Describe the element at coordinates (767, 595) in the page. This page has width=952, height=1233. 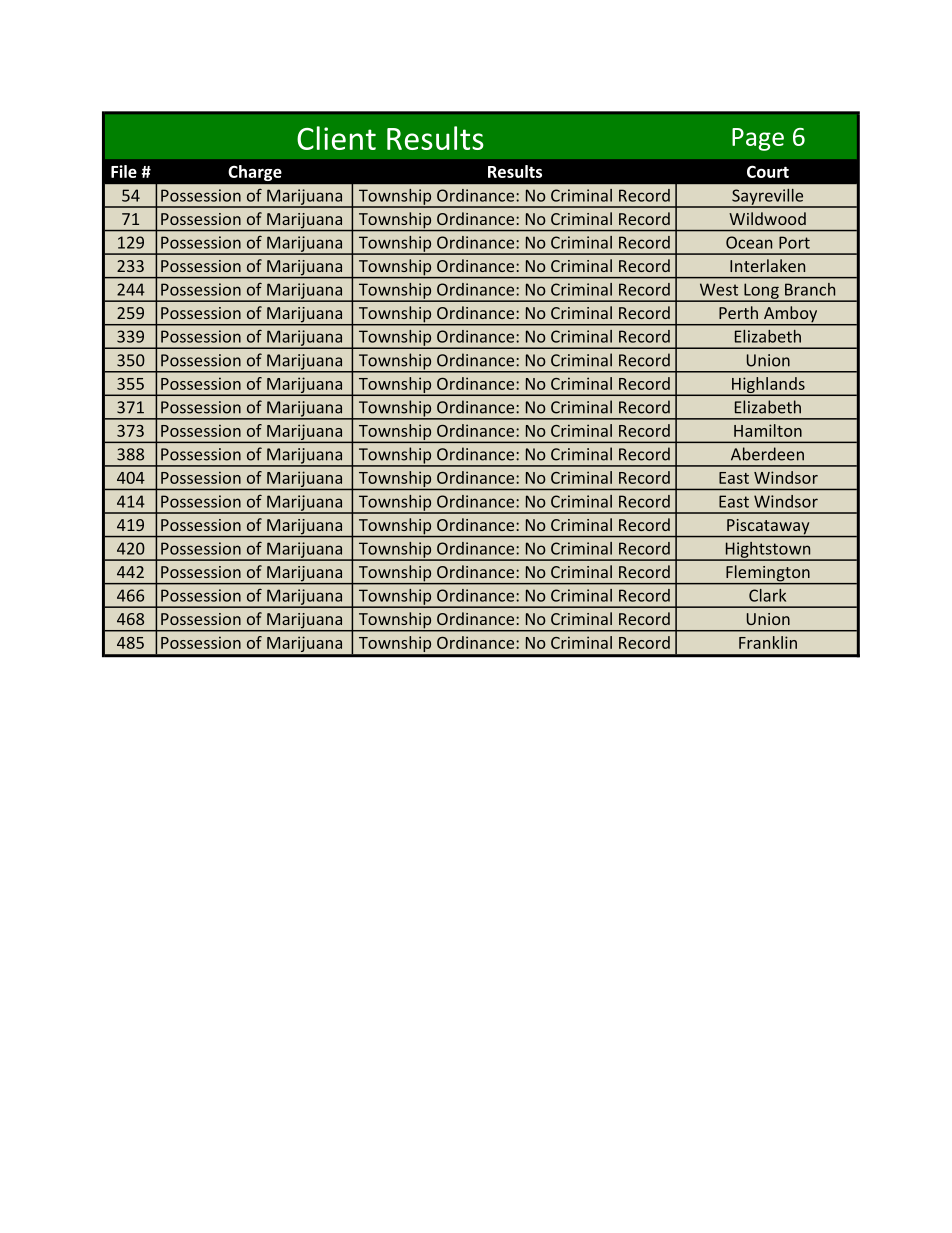
I see `Clark` at that location.
